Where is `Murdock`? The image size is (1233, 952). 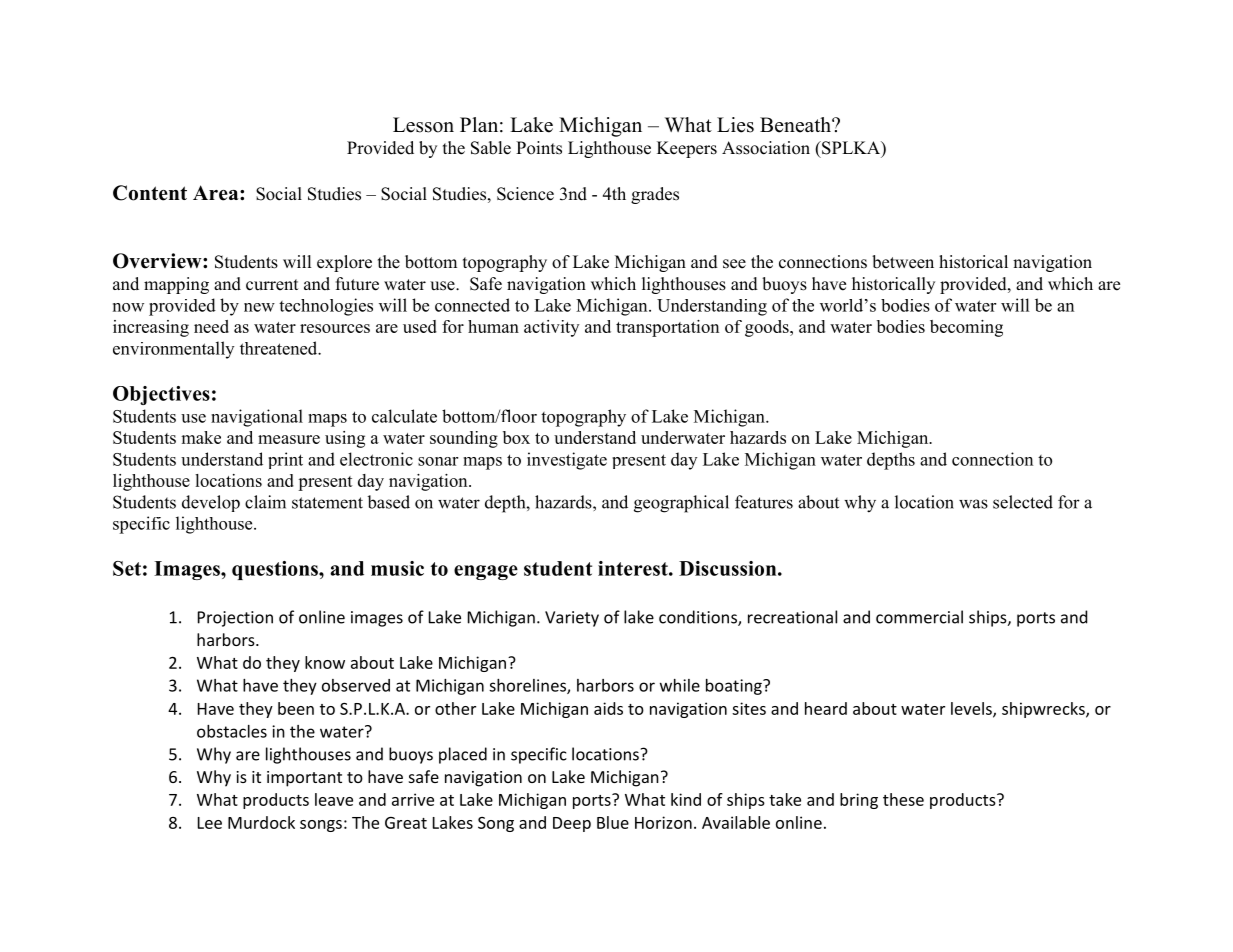 Murdock is located at coordinates (261, 822).
